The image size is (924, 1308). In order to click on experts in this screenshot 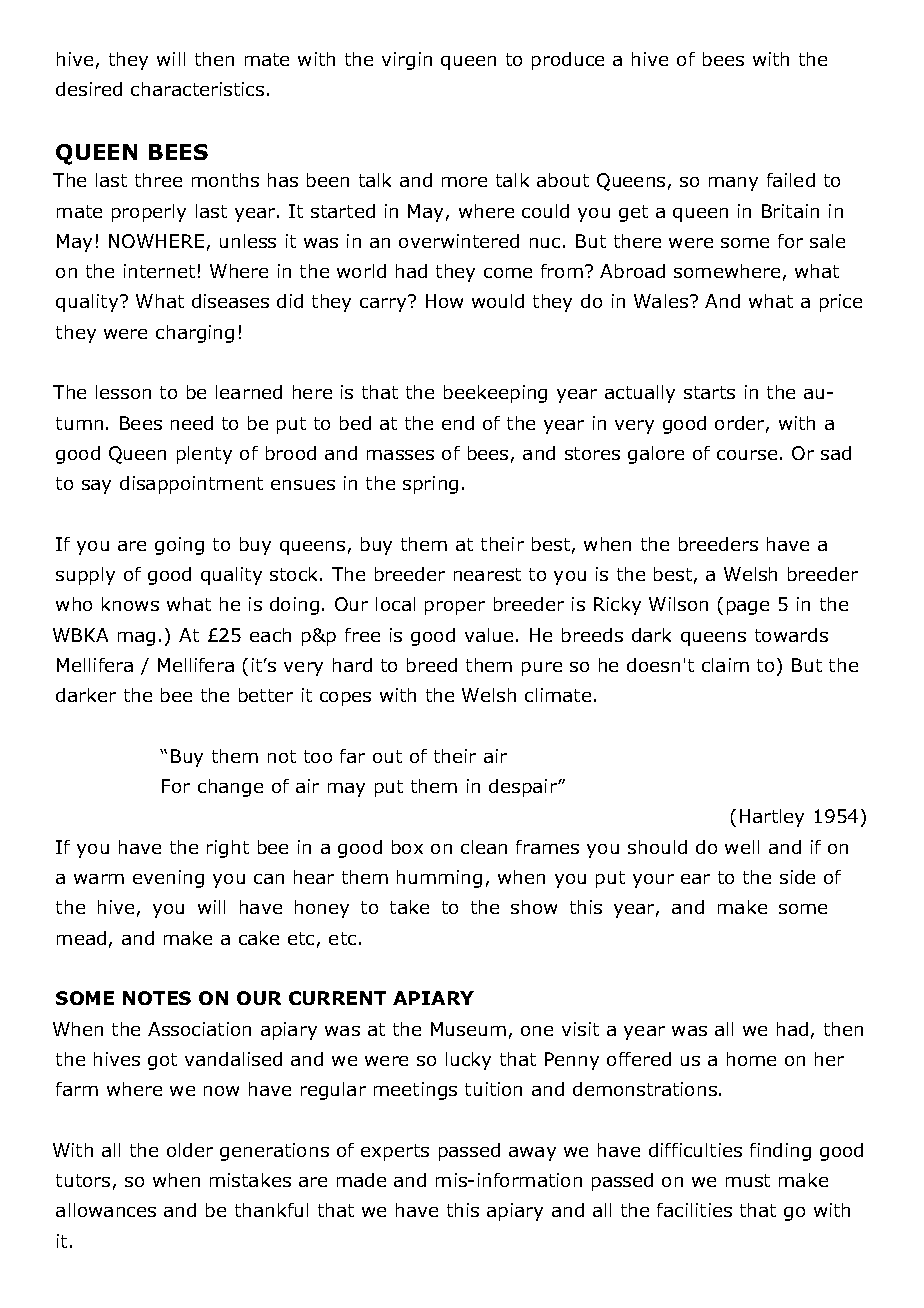, I will do `click(395, 1152)`.
